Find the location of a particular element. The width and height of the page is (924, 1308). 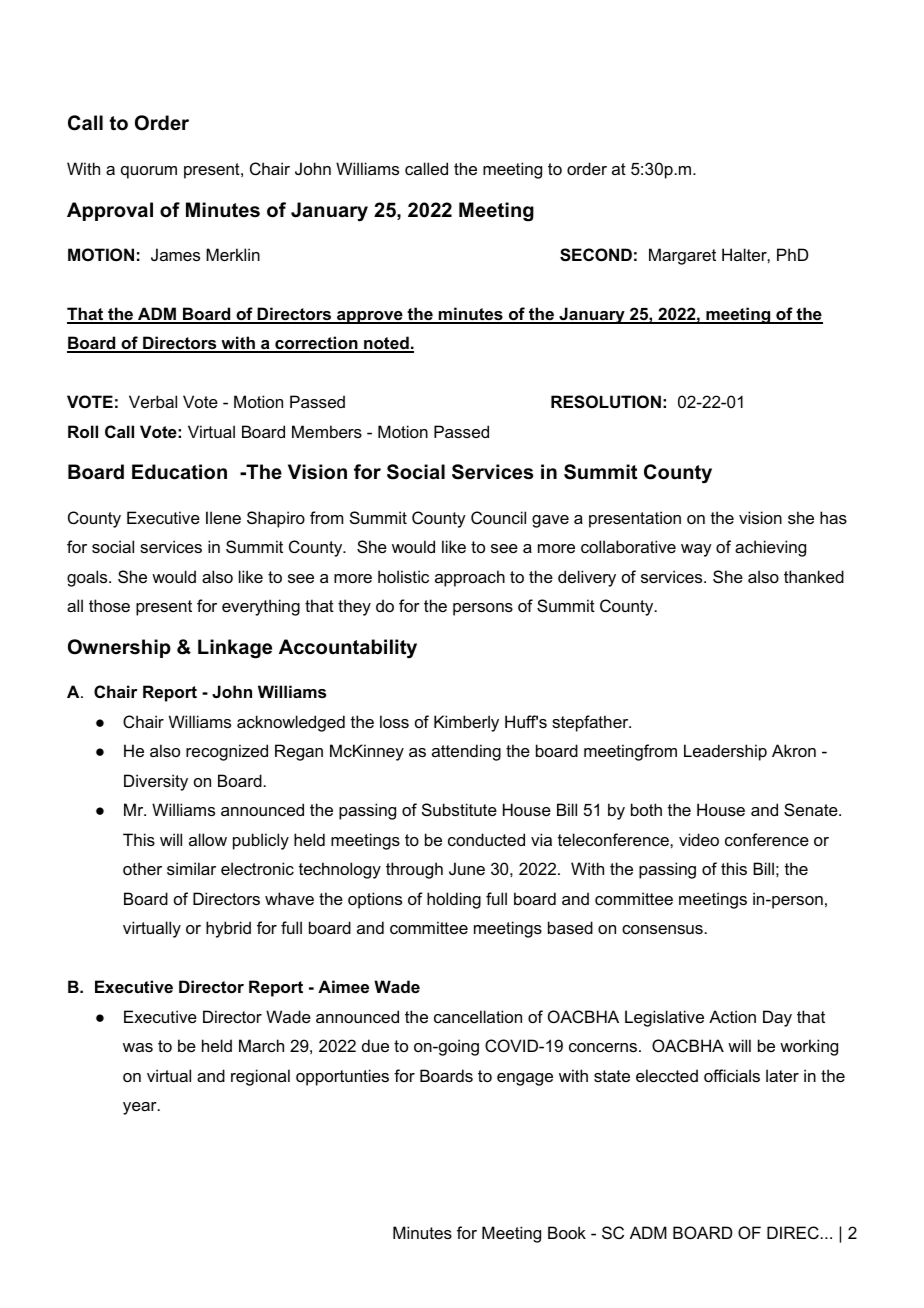

hybrid is located at coordinates (228, 929).
